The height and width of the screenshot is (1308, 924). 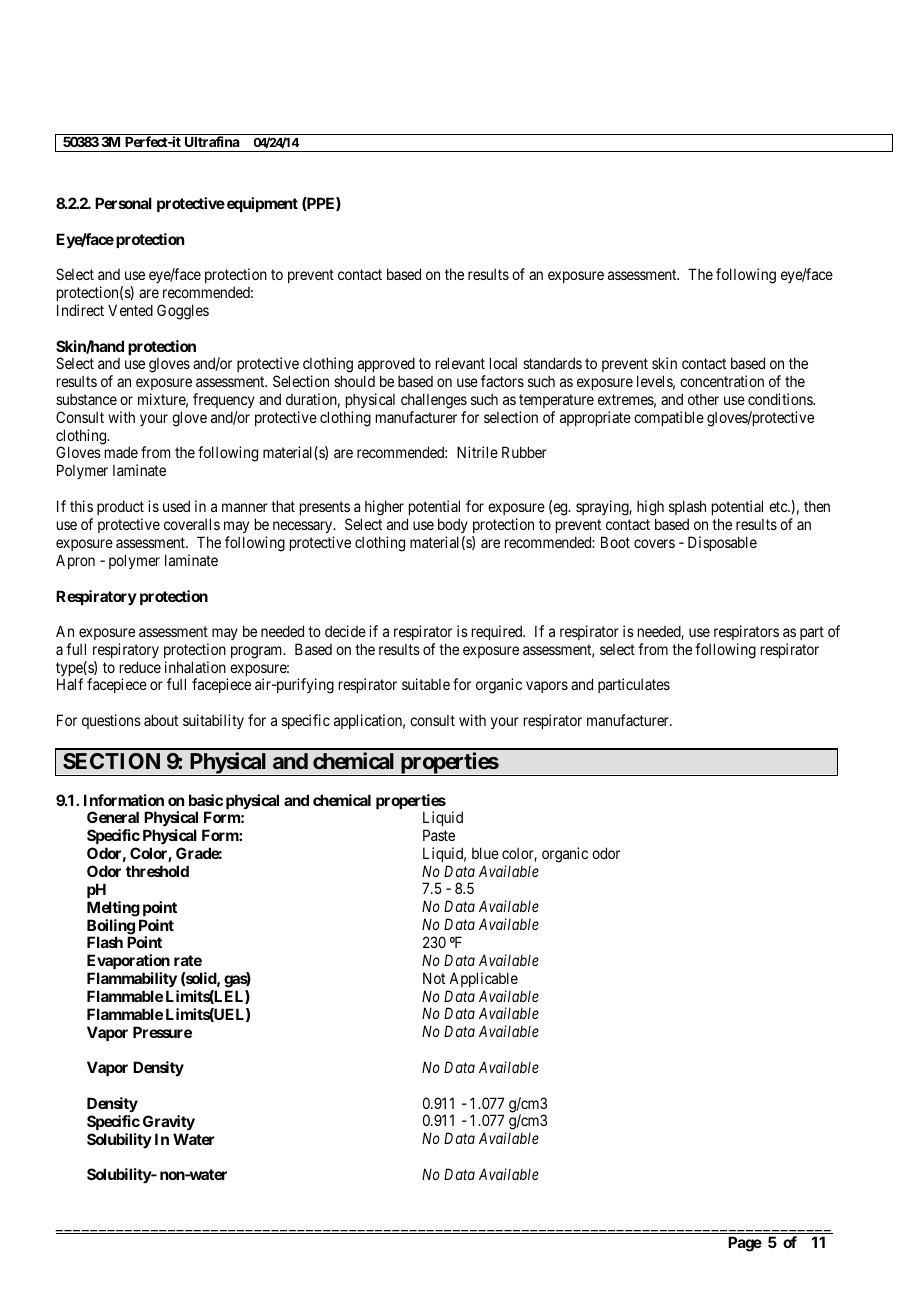 What do you see at coordinates (439, 835) in the screenshot?
I see `Paste` at bounding box center [439, 835].
